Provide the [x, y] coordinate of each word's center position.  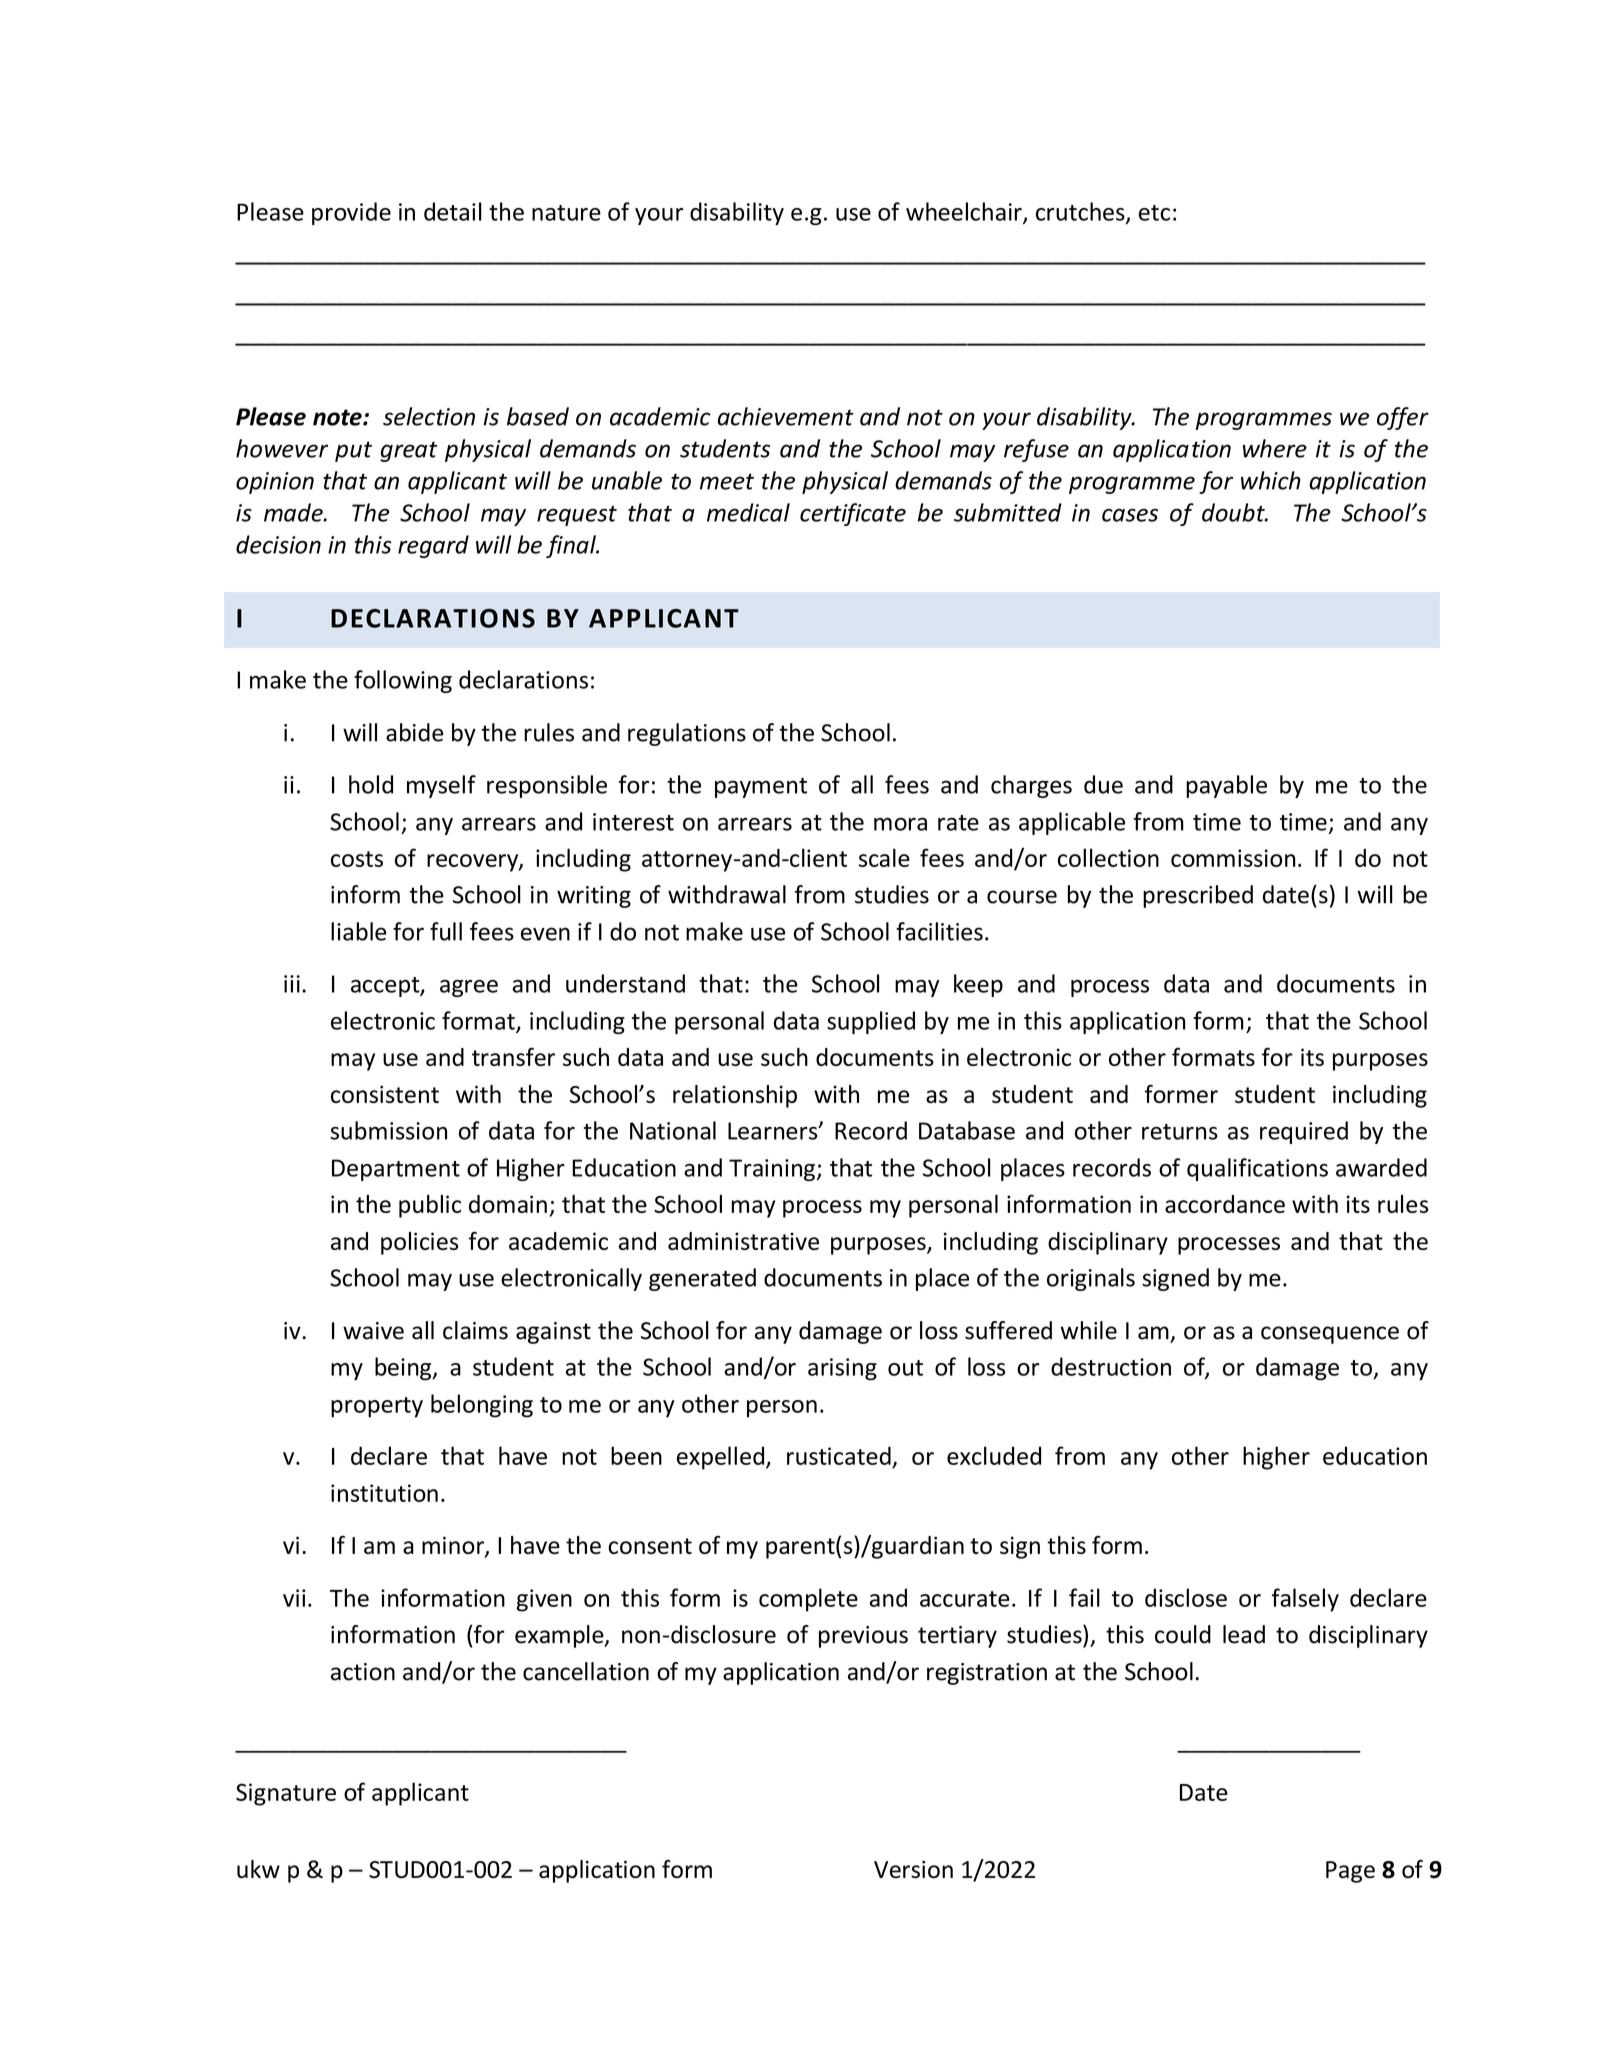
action [363, 1672]
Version [913, 1869]
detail [453, 211]
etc [1154, 213]
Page [1350, 1872]
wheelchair [965, 212]
